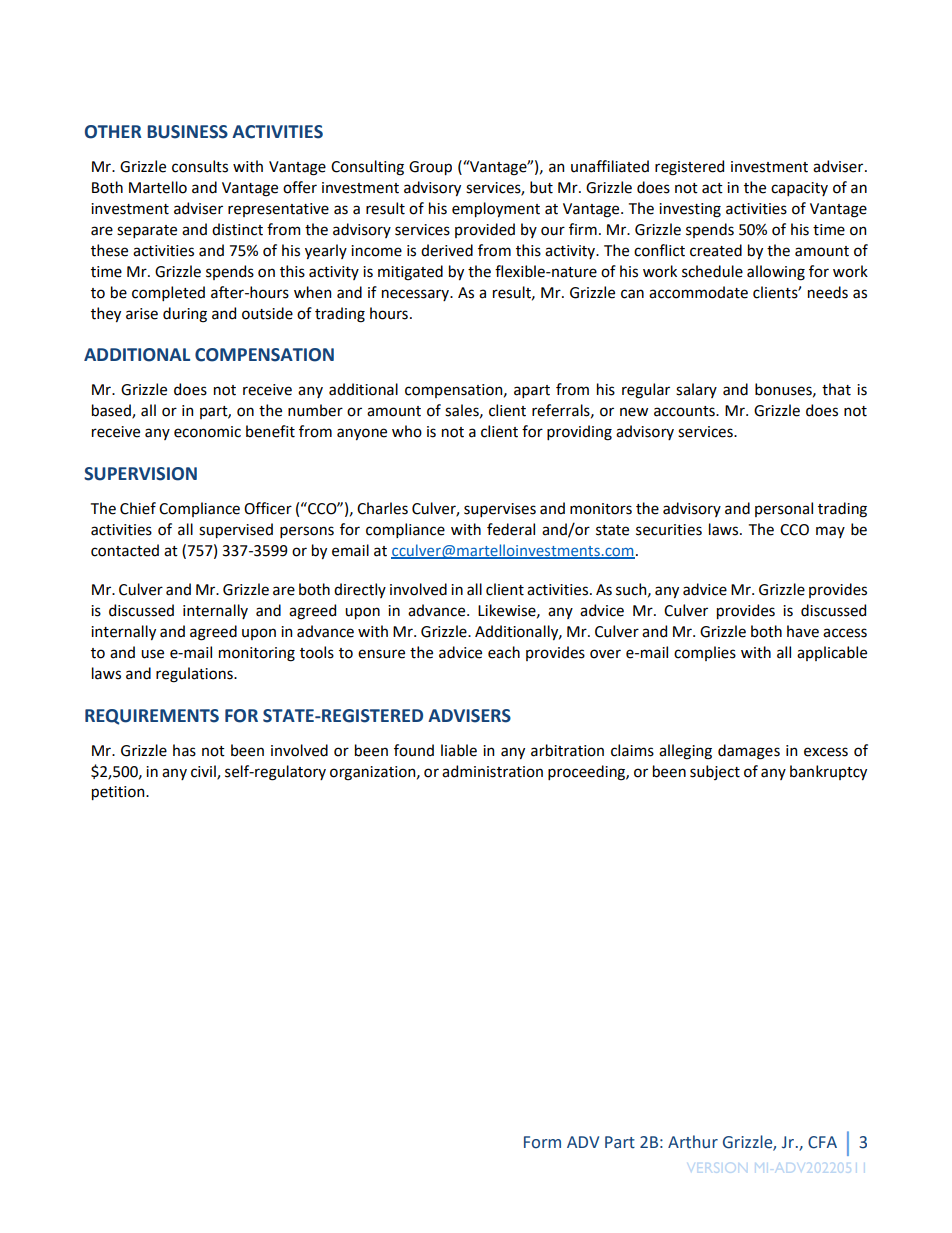 This screenshot has height=1233, width=952. What do you see at coordinates (430, 168) in the screenshot?
I see `Group` at bounding box center [430, 168].
